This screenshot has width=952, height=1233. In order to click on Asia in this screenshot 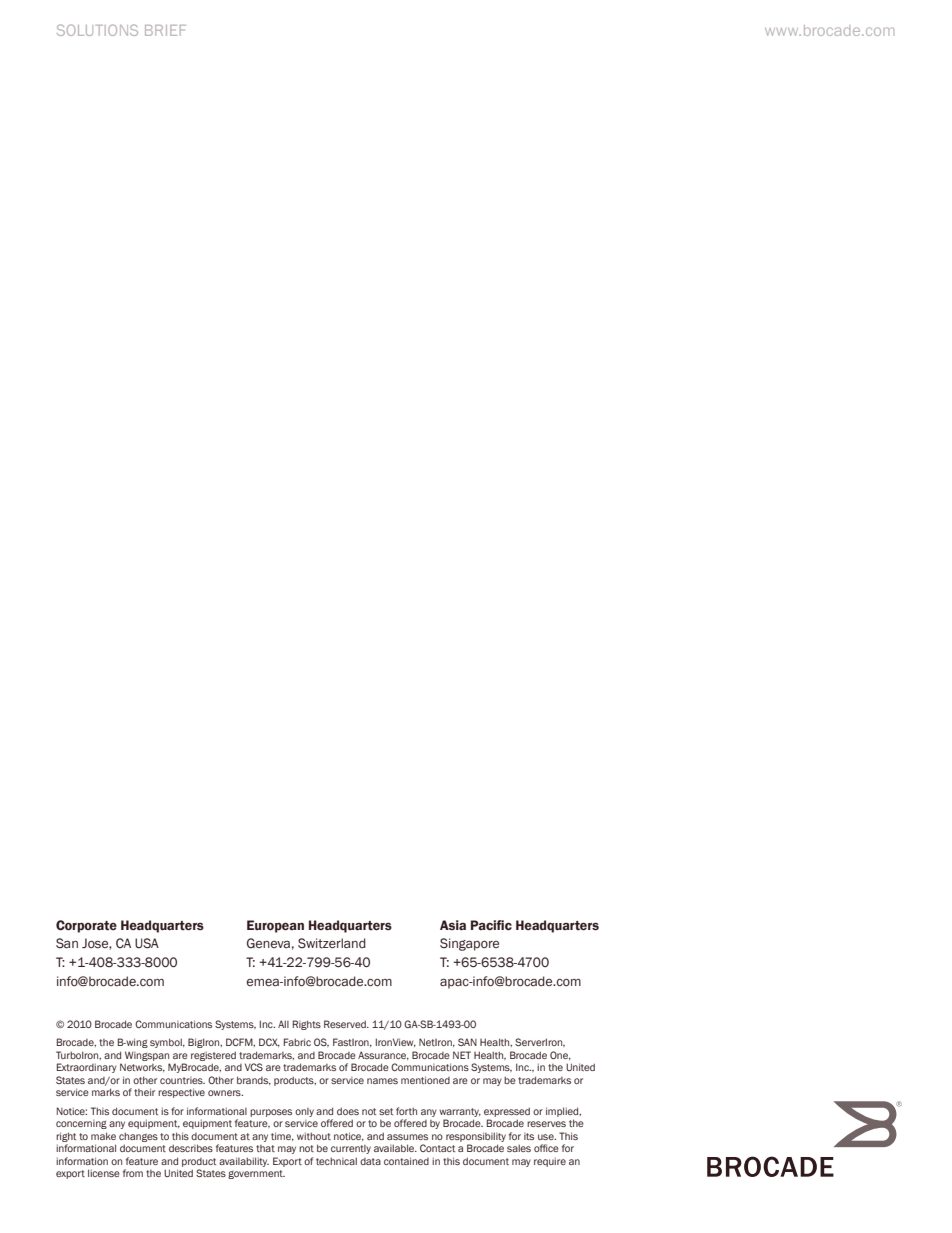, I will do `click(453, 925)`.
